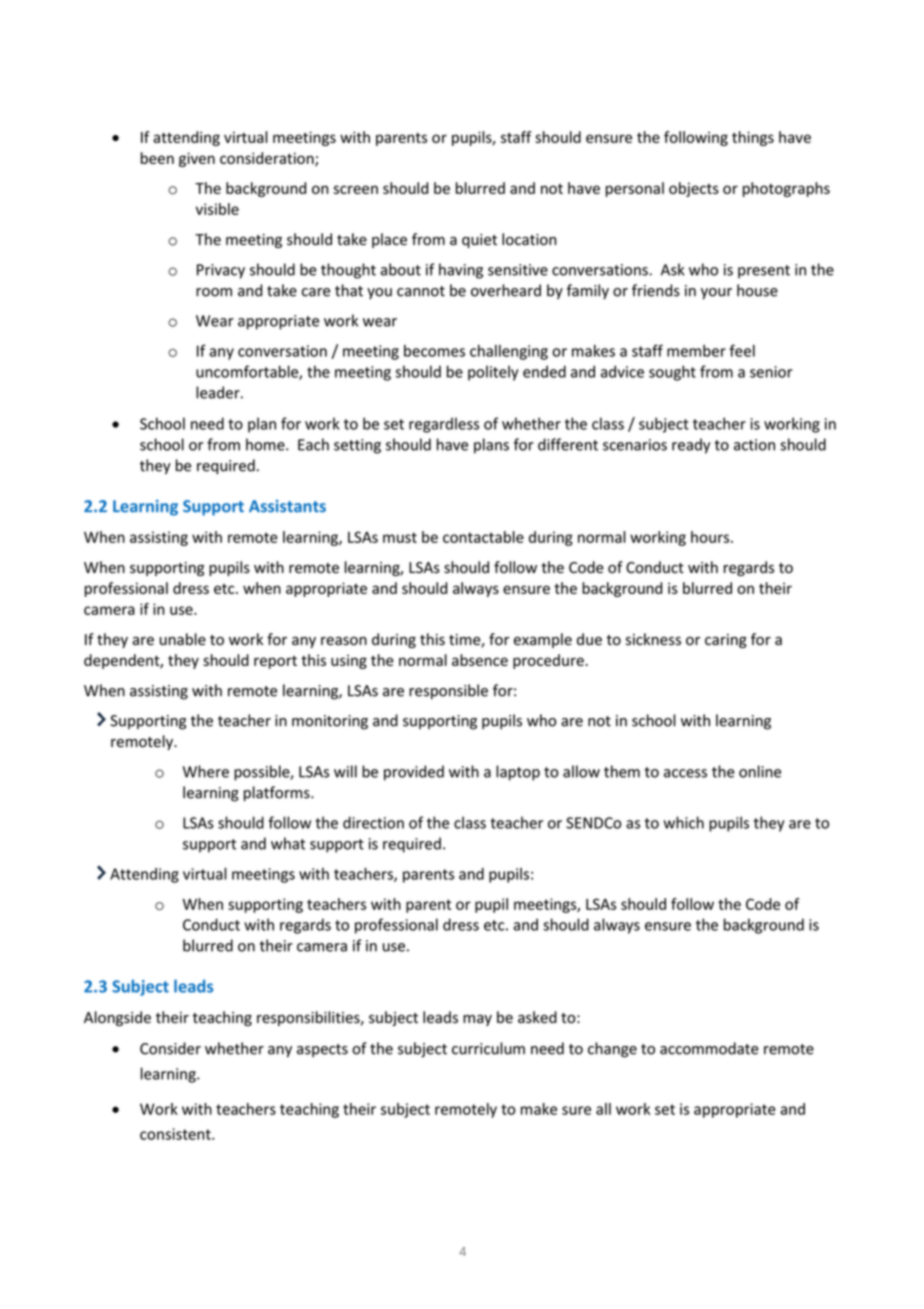  Describe the element at coordinates (183, 639) in the screenshot. I see `unable` at that location.
